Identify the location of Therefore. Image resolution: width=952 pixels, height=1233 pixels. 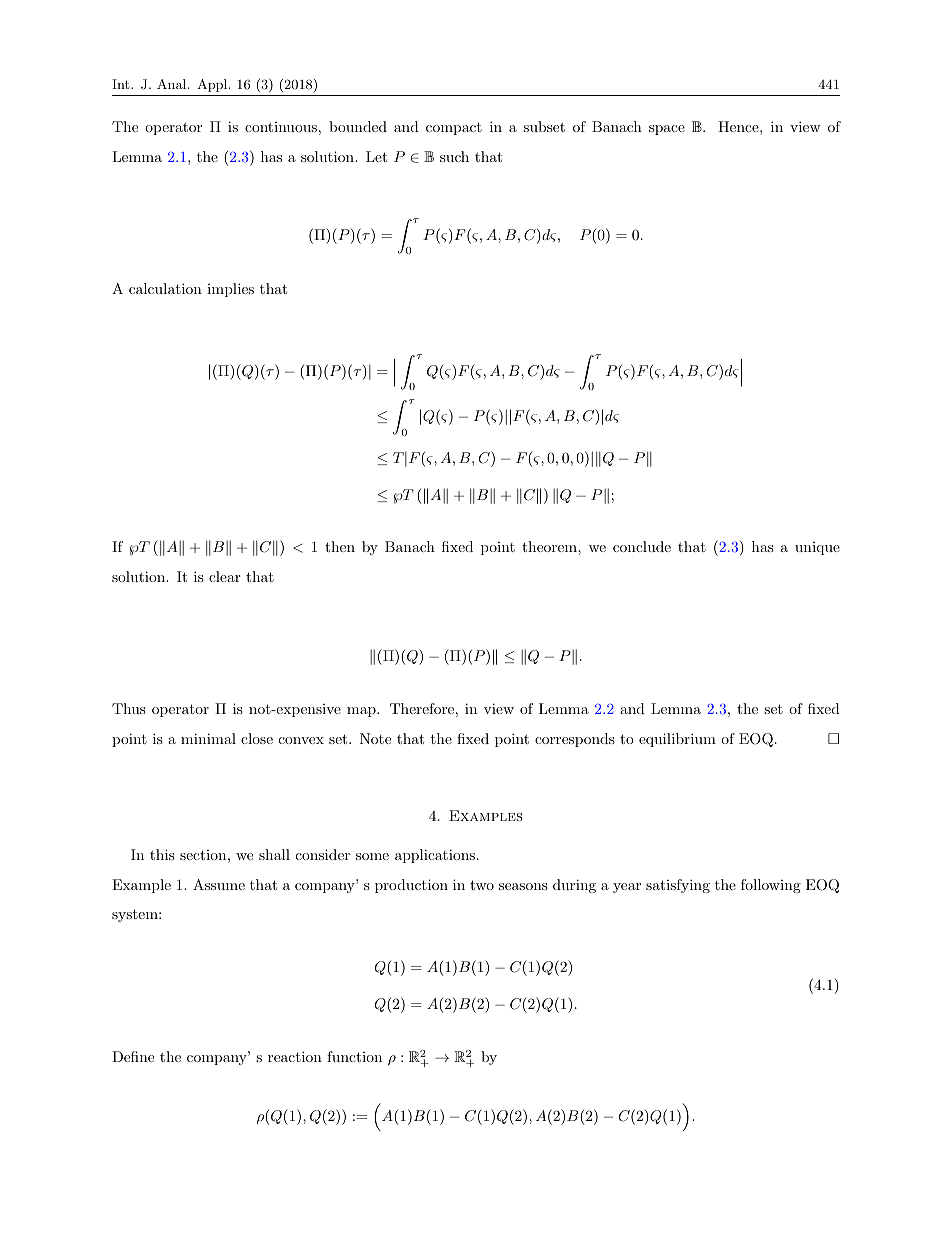
(422, 708).
